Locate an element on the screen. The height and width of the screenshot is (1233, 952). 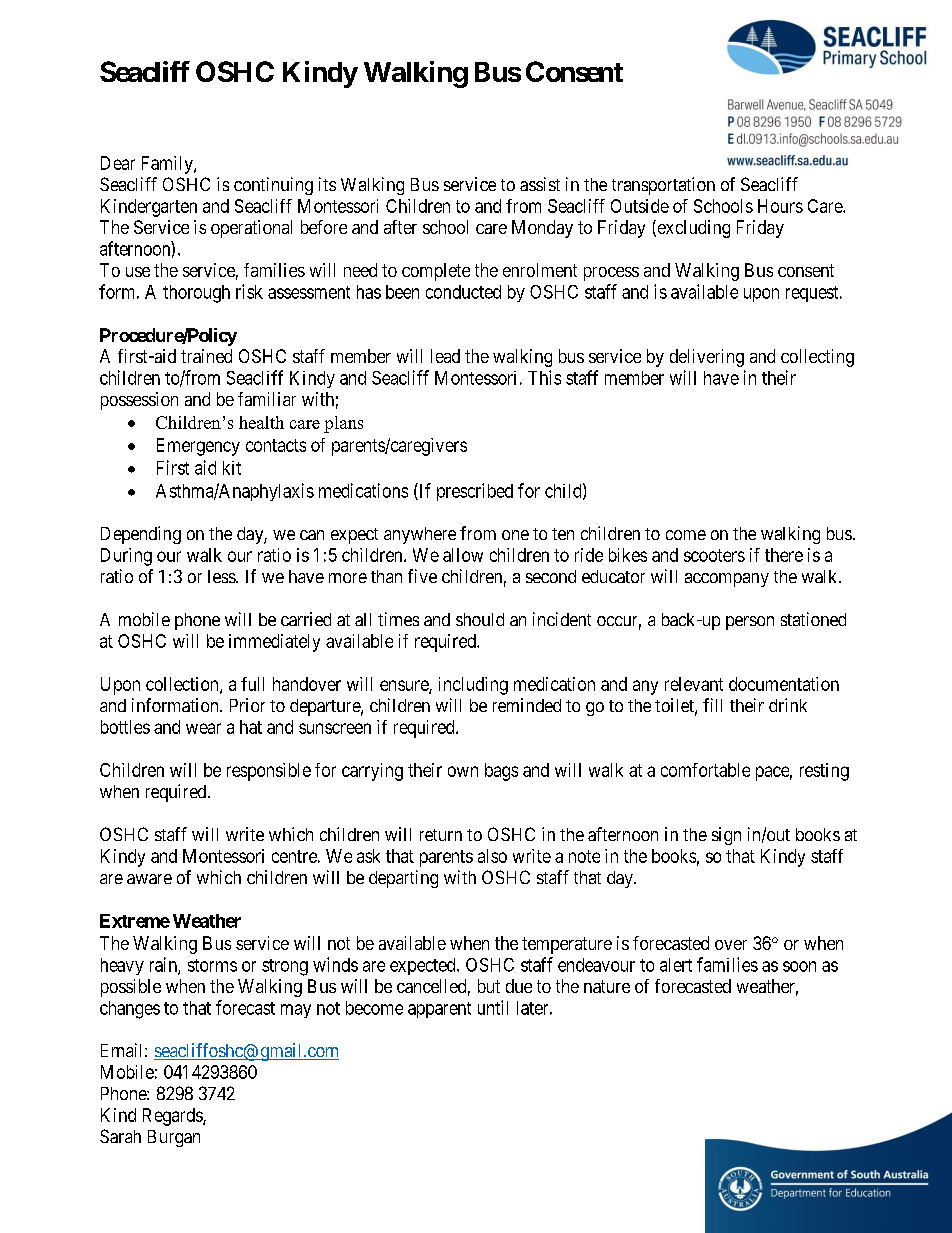
prescribed is located at coordinates (475, 492).
